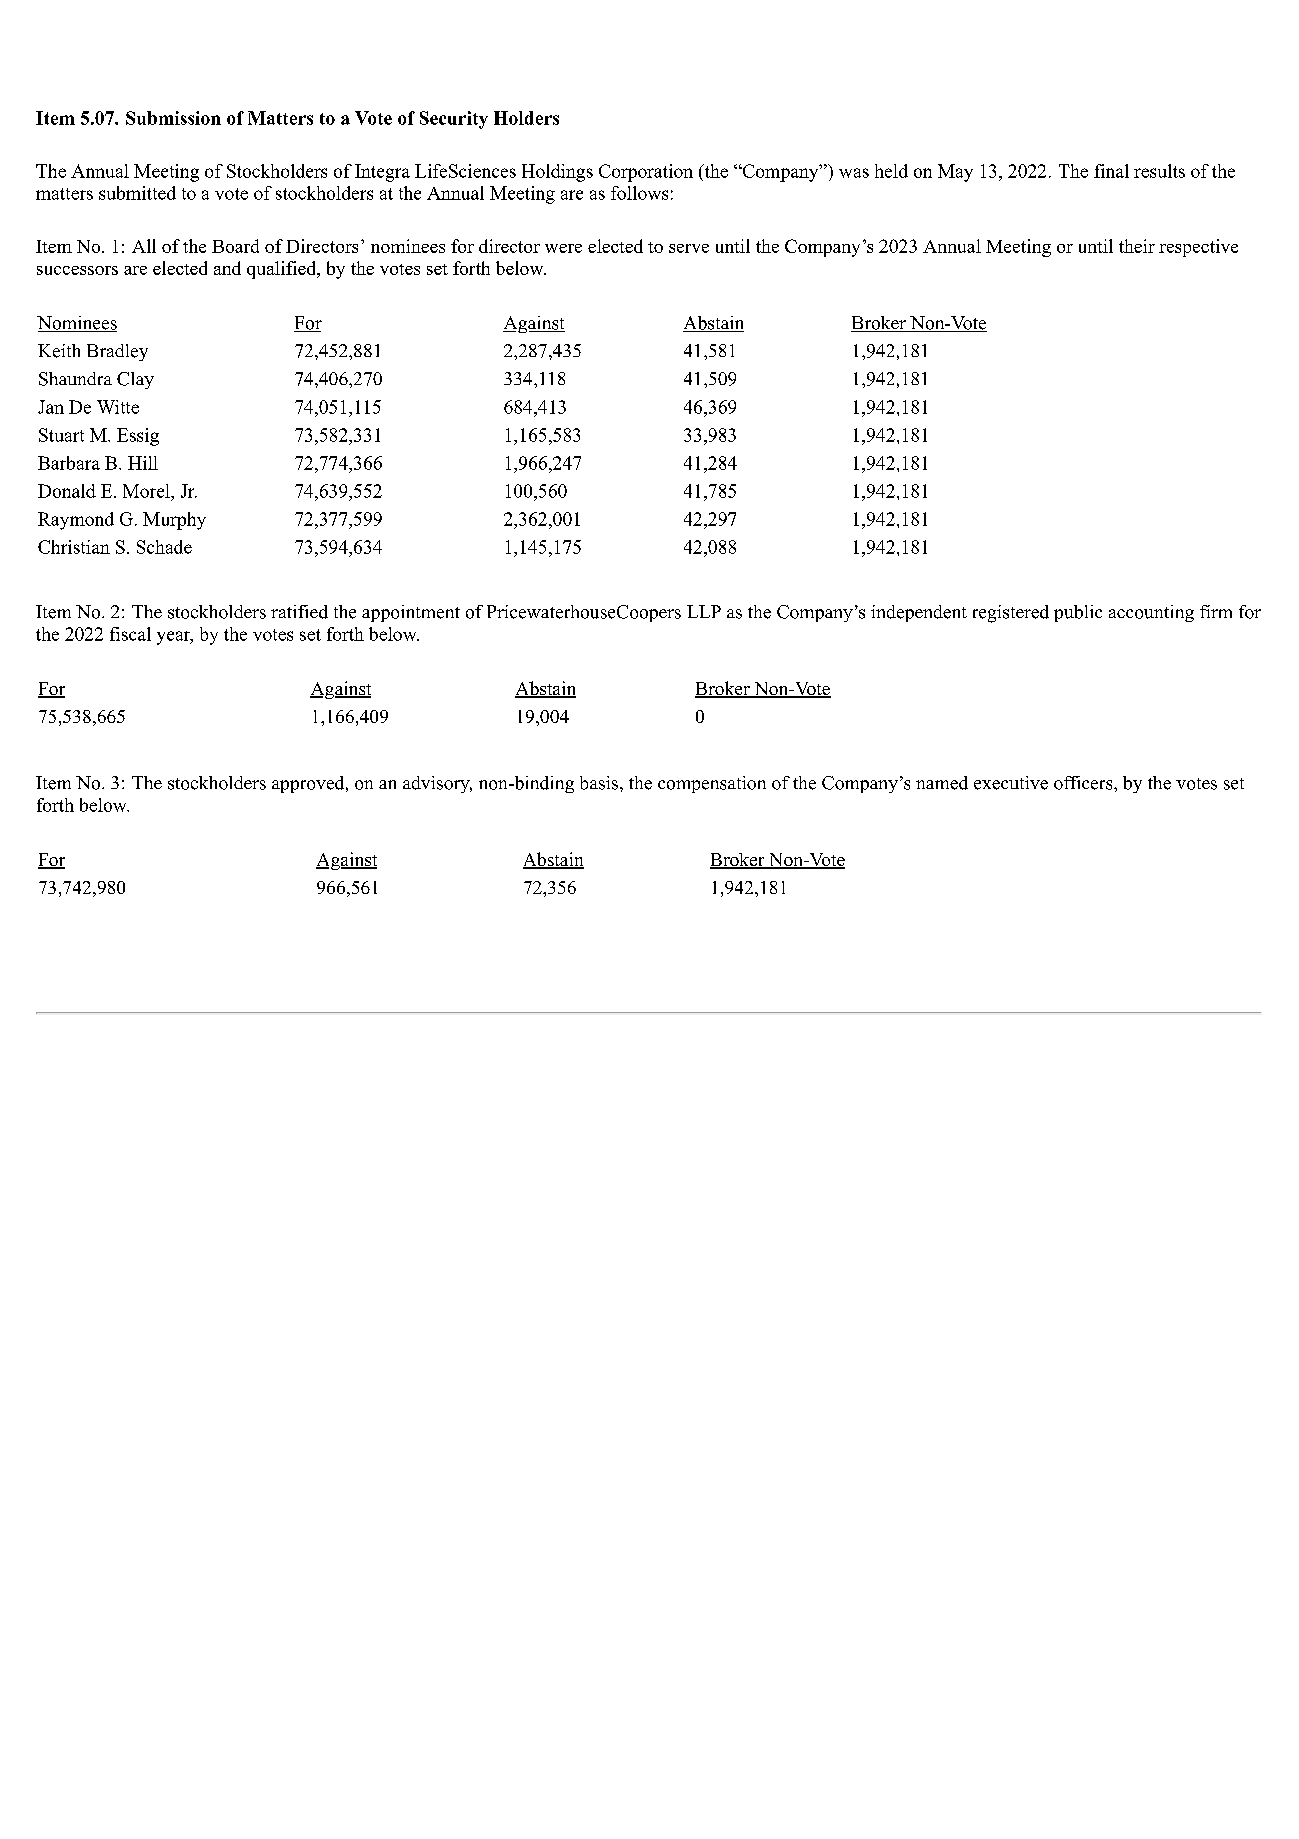  What do you see at coordinates (117, 352) in the screenshot?
I see `Bradley` at bounding box center [117, 352].
